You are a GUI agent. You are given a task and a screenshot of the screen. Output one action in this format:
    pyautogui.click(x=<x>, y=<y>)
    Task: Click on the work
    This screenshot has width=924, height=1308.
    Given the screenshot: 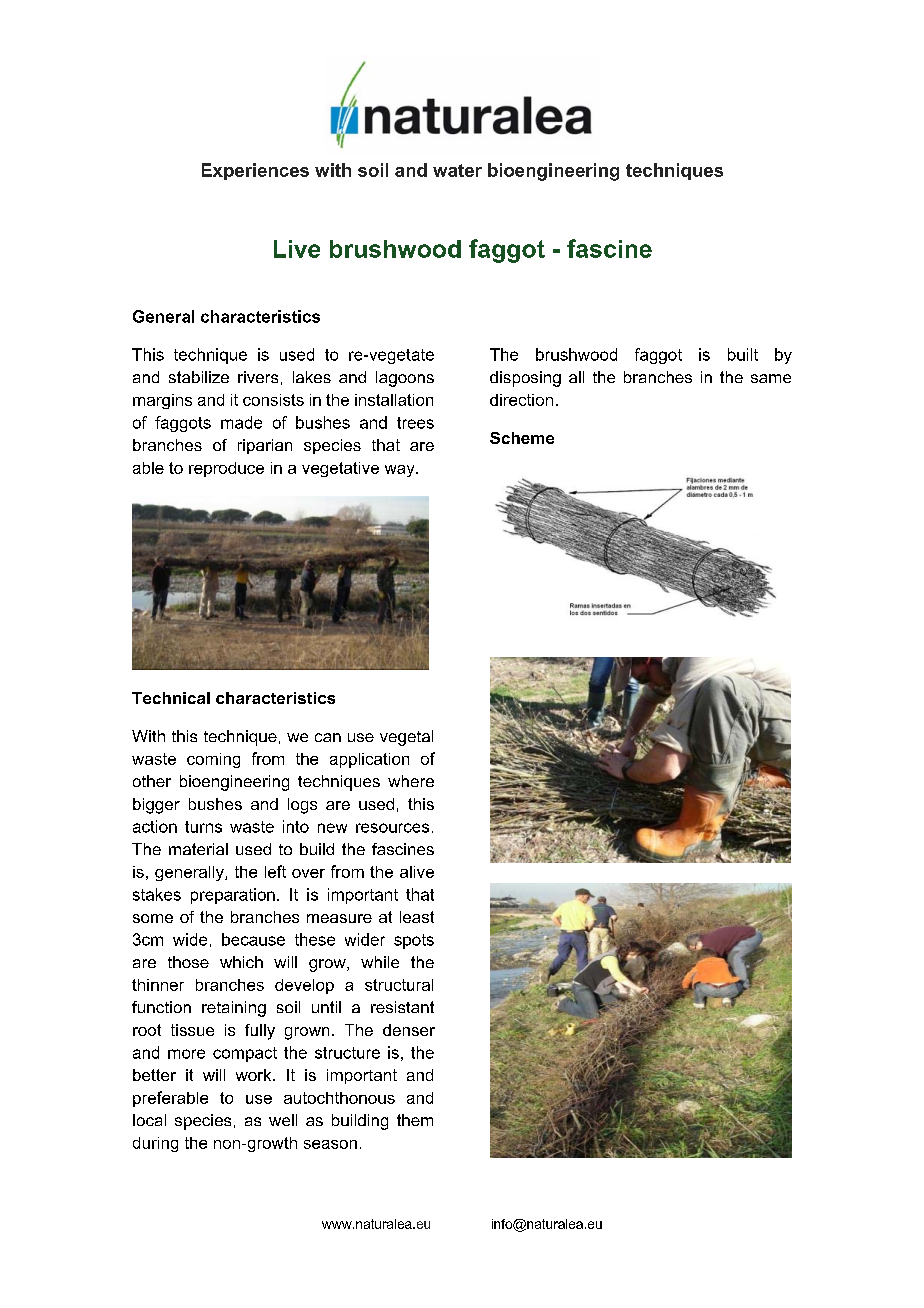 What is the action you would take?
    pyautogui.click(x=255, y=1075)
